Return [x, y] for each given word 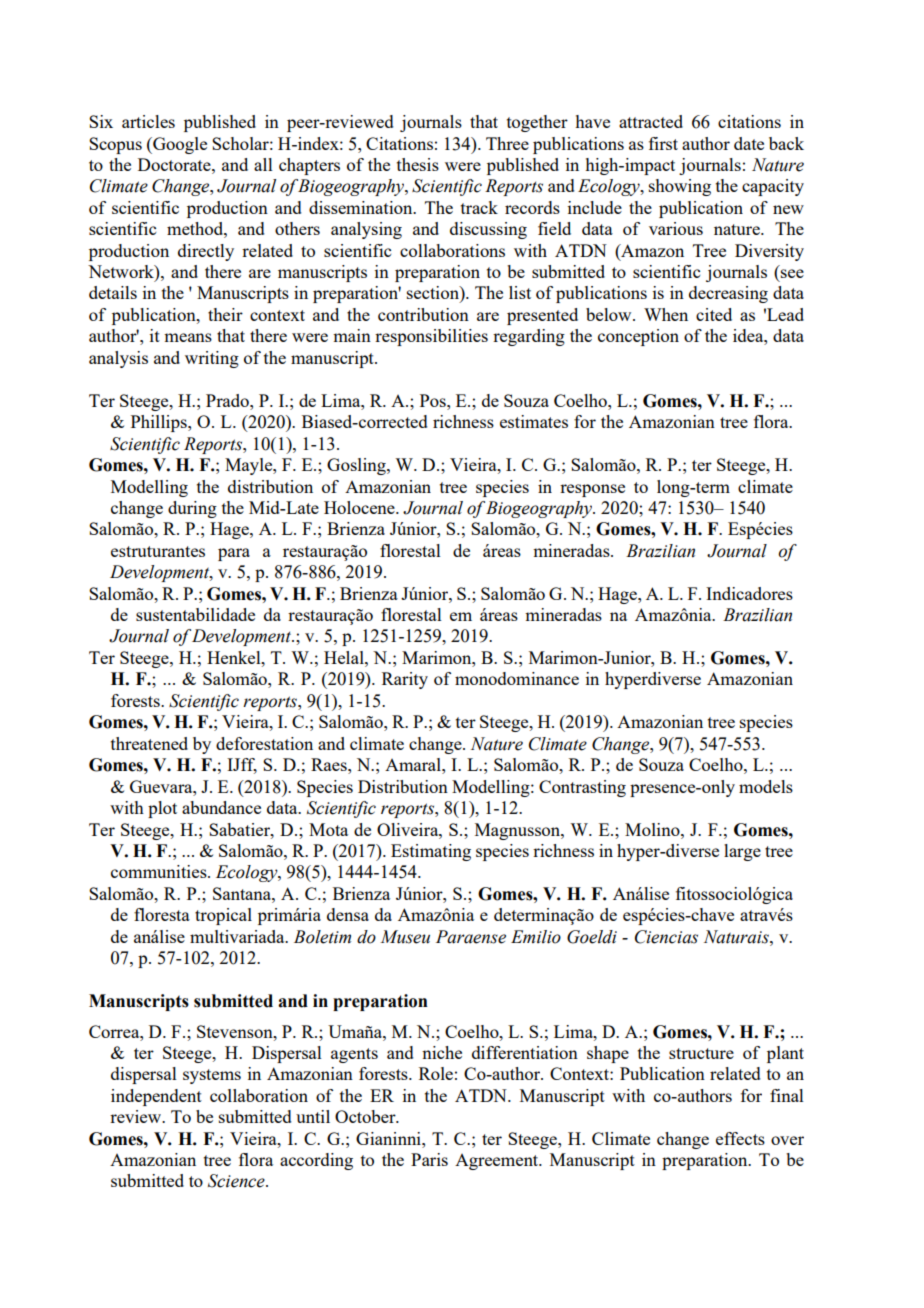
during [192, 509]
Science [237, 1181]
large [742, 852]
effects [740, 1138]
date [749, 143]
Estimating [431, 852]
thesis [418, 164]
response [592, 490]
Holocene [360, 507]
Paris [429, 1159]
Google [179, 145]
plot [162, 809]
